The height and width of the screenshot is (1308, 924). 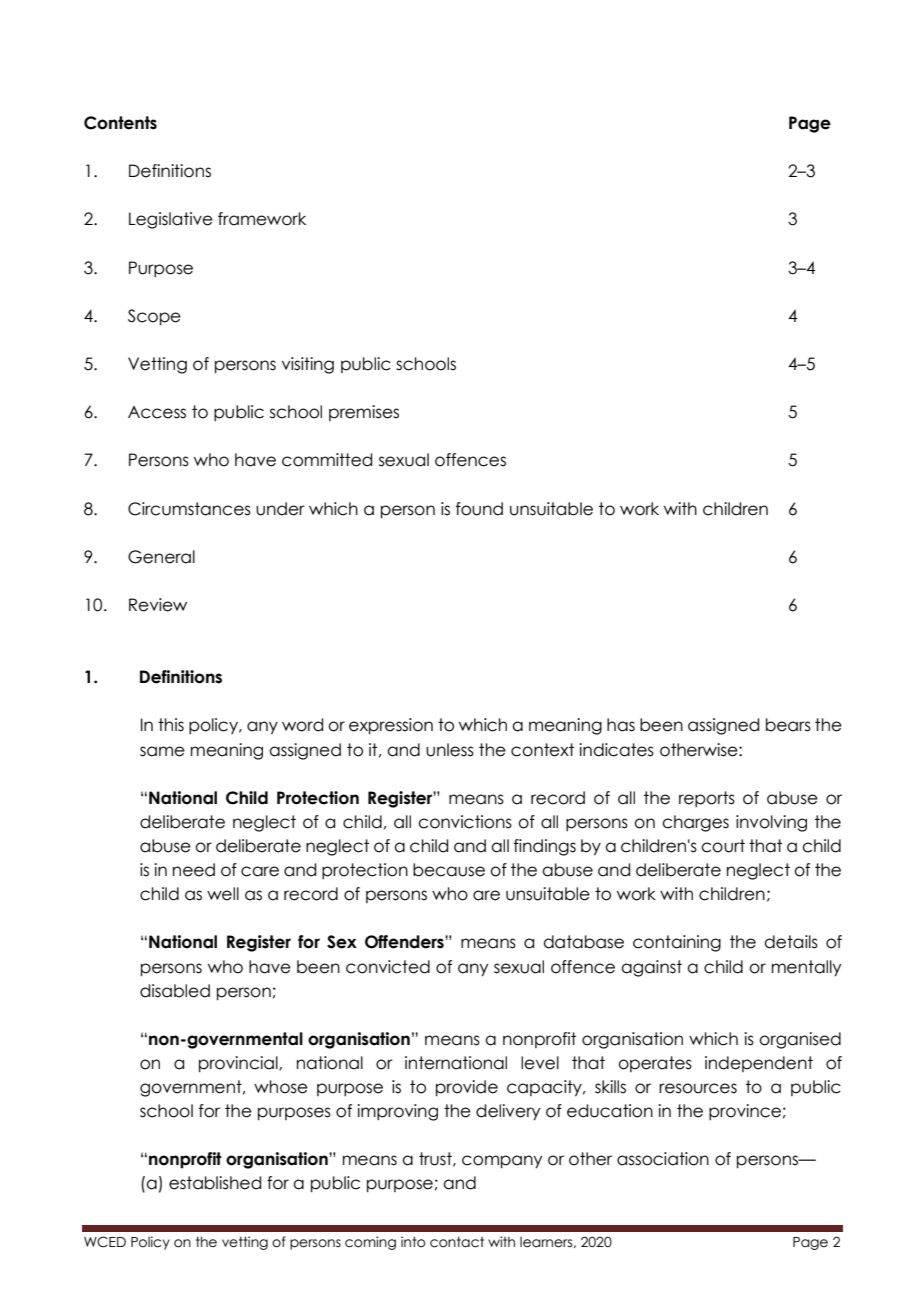 I want to click on premises, so click(x=364, y=413).
